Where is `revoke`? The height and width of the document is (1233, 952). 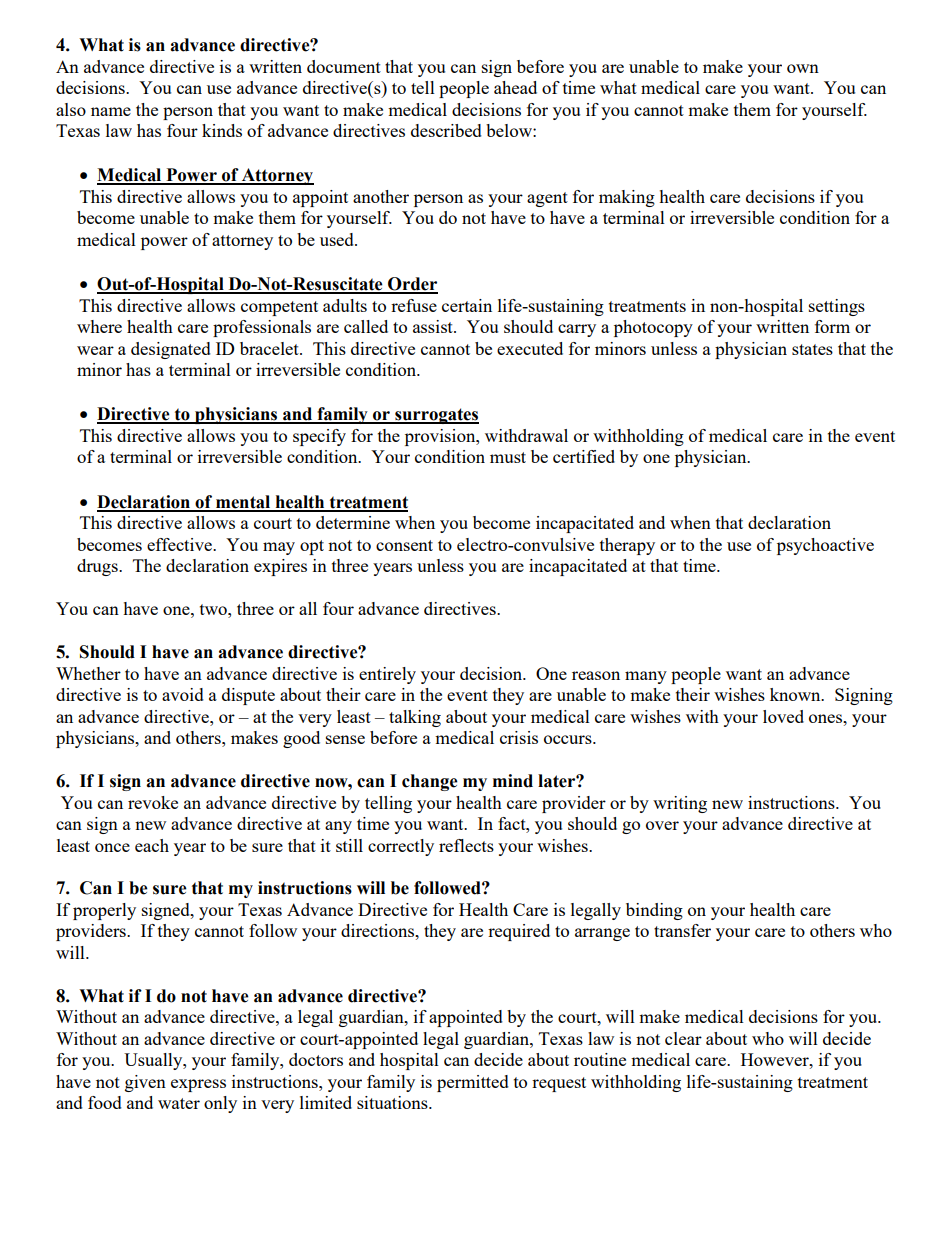
revoke is located at coordinates (153, 802).
